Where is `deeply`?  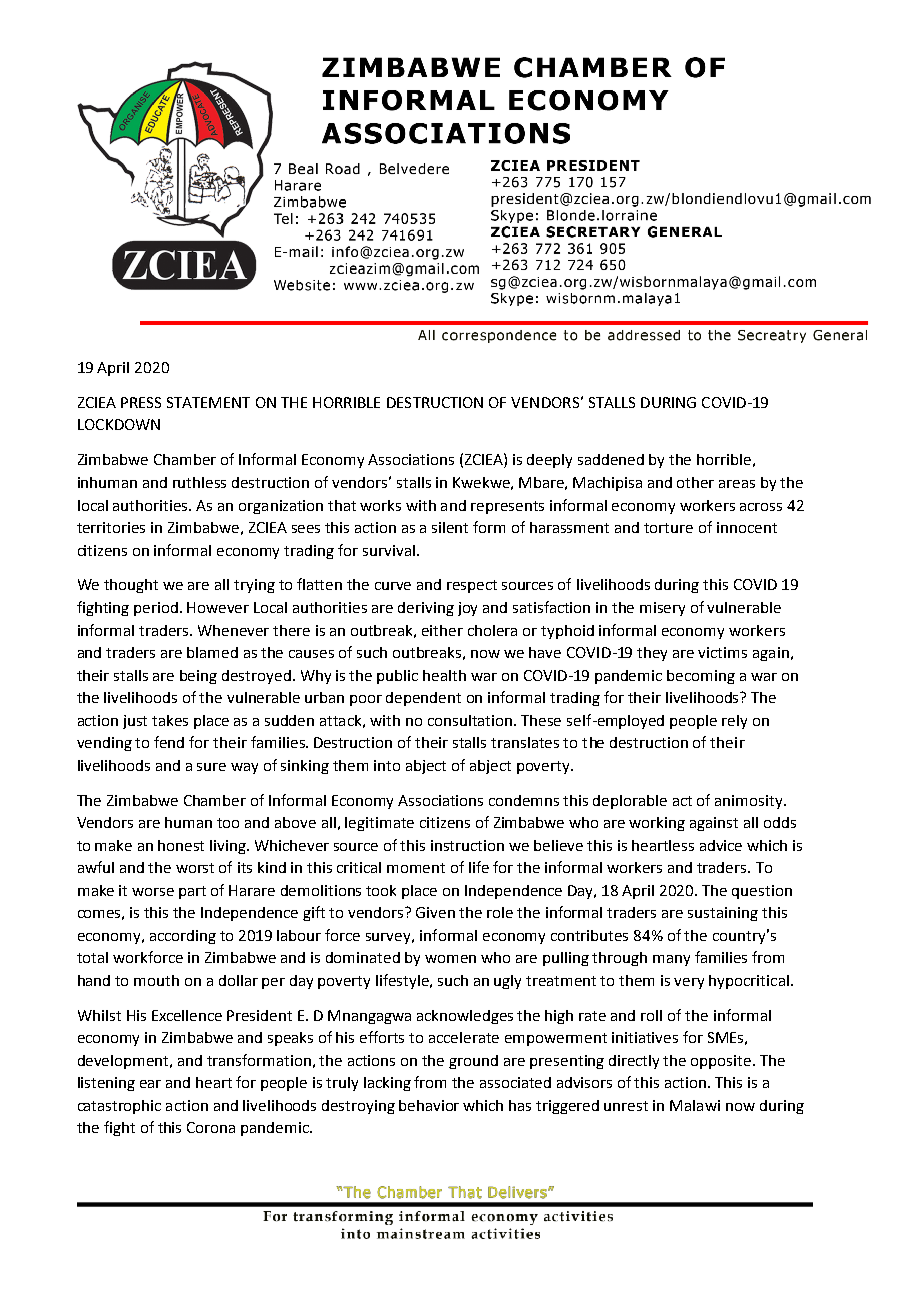
deeply is located at coordinates (549, 461).
